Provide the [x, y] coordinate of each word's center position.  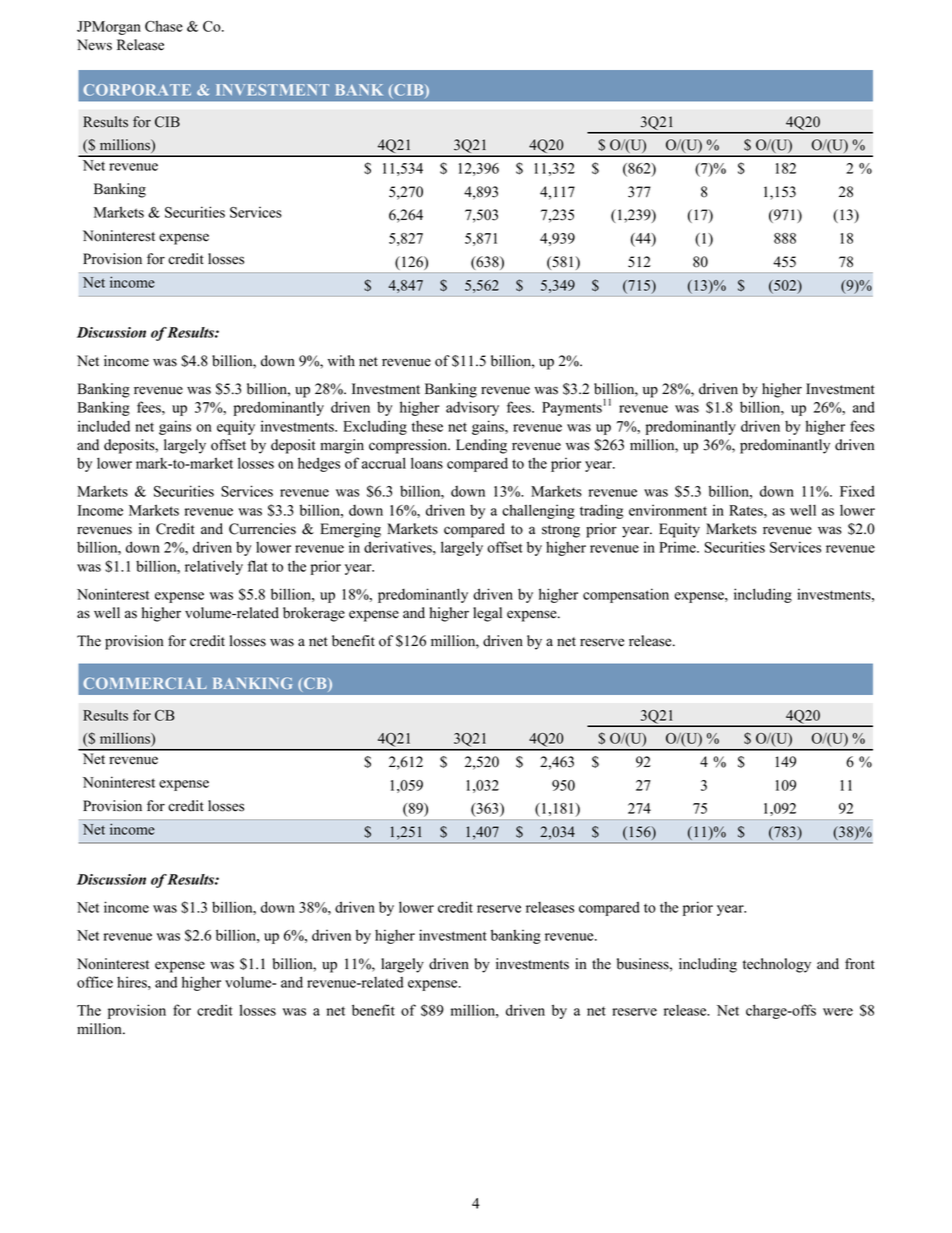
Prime [678, 547]
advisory [472, 408]
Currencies [262, 529]
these [427, 426]
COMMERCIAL [145, 683]
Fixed [857, 491]
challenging [538, 511]
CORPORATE [137, 90]
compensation [626, 595]
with [341, 360]
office [95, 982]
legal [487, 614]
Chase [164, 26]
